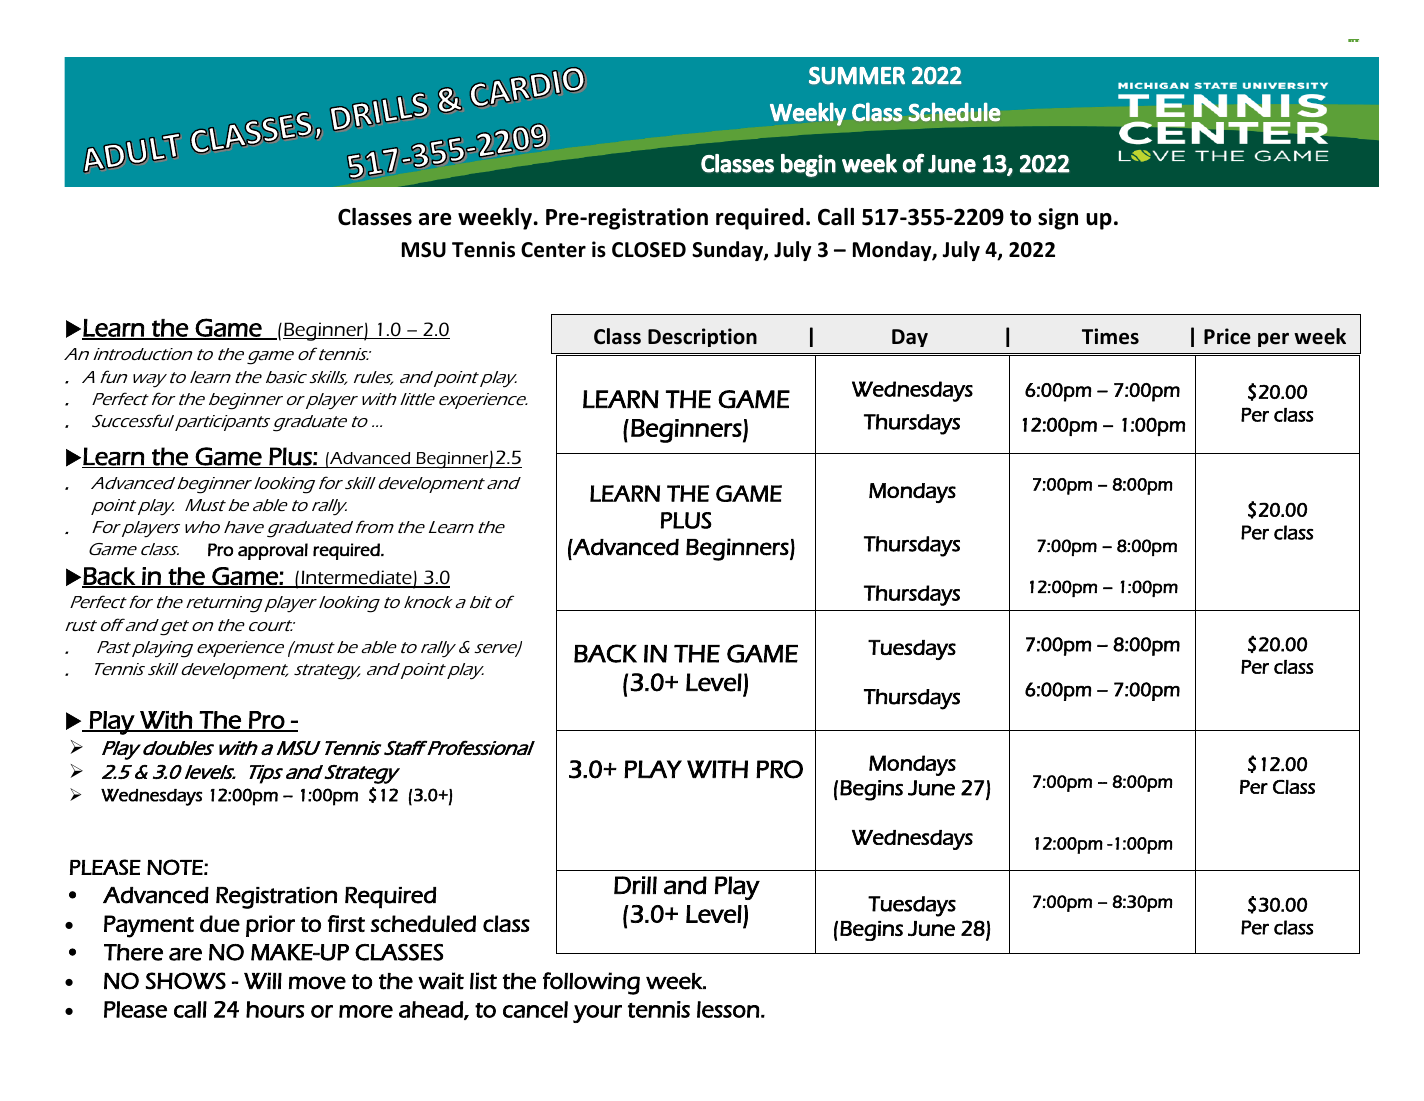 This page has width=1424, height=1101. Describe the element at coordinates (635, 885) in the page. I see `Drill` at that location.
